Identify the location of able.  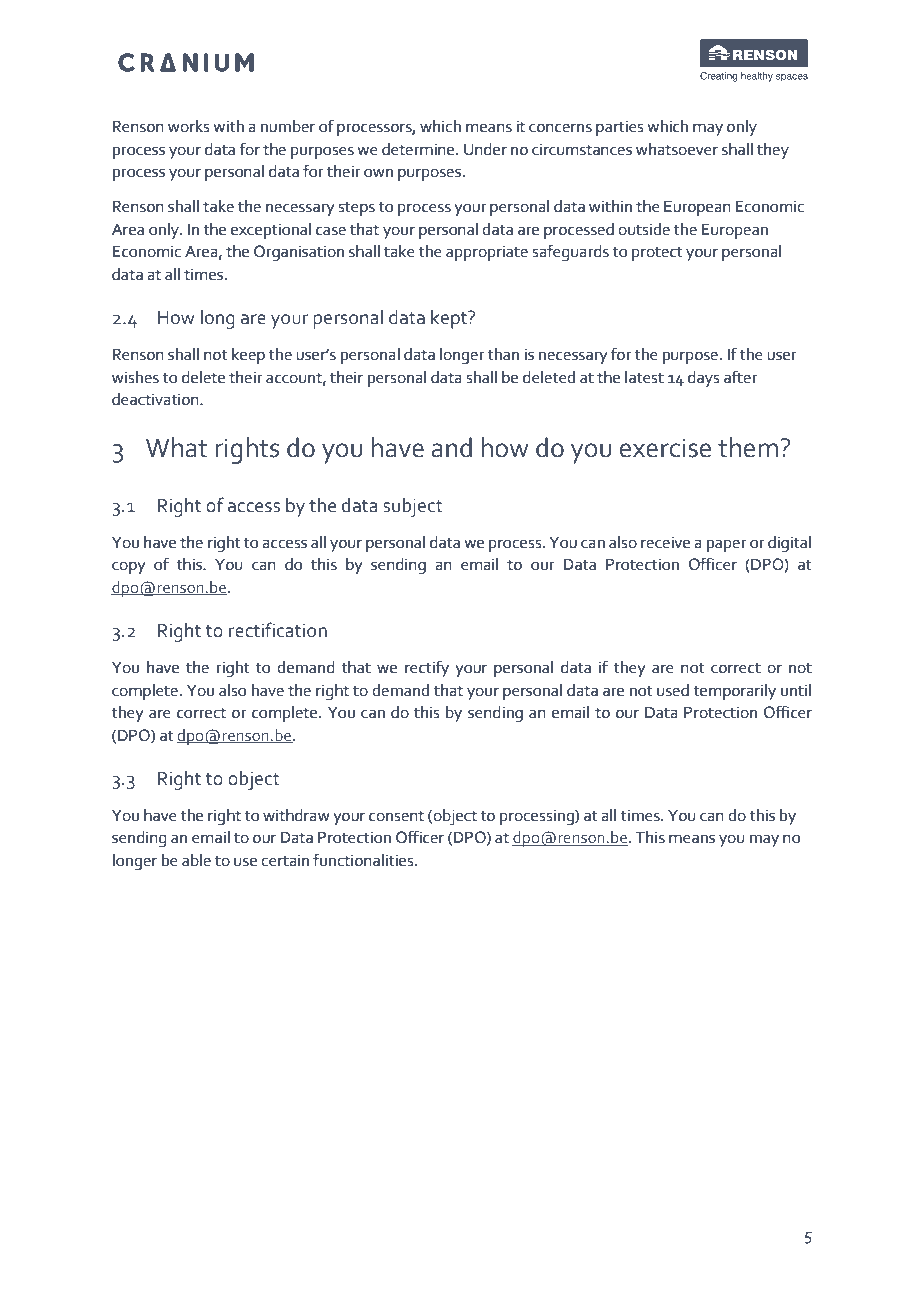
(196, 860).
